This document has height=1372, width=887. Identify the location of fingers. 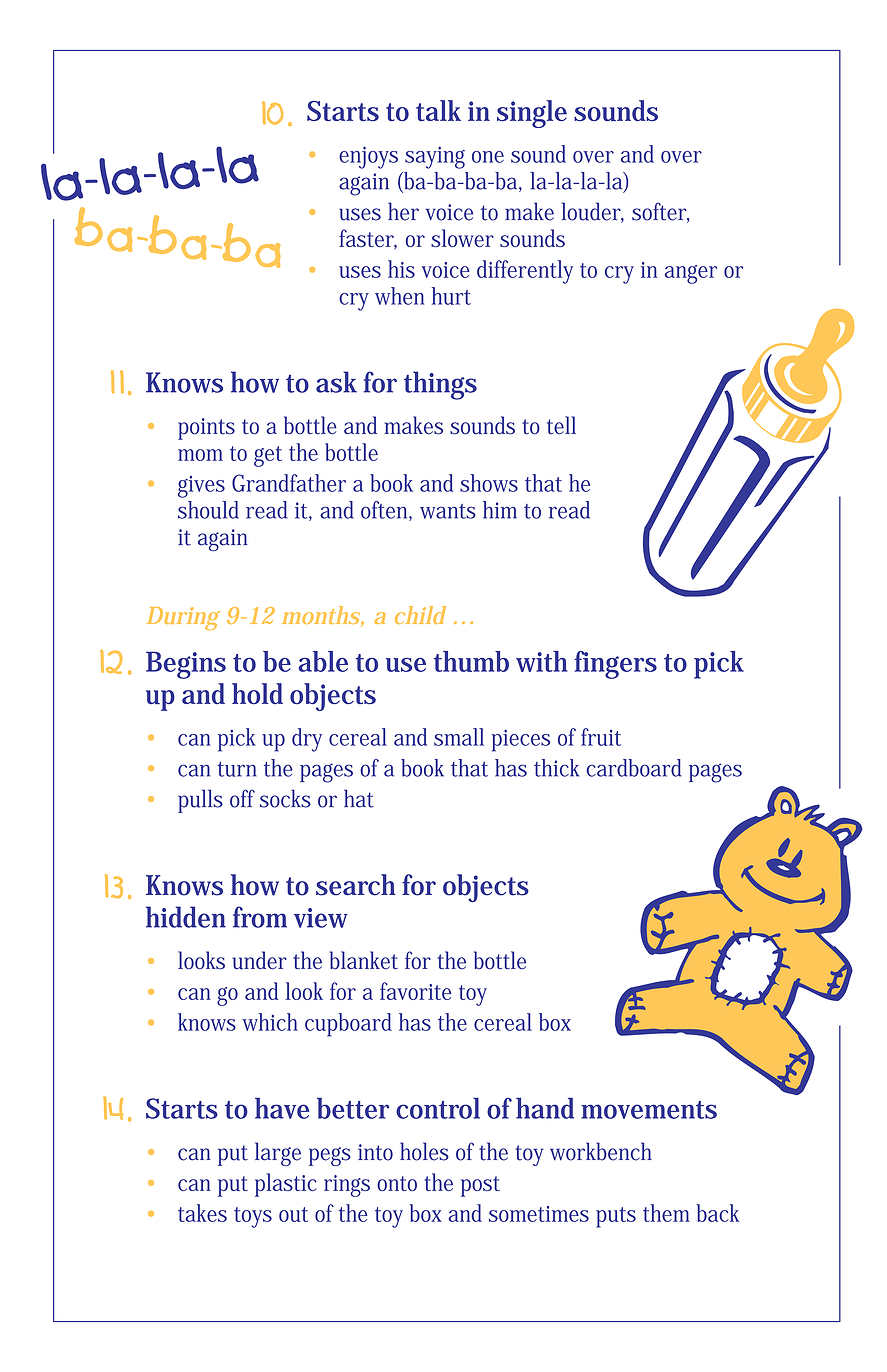
(615, 665).
